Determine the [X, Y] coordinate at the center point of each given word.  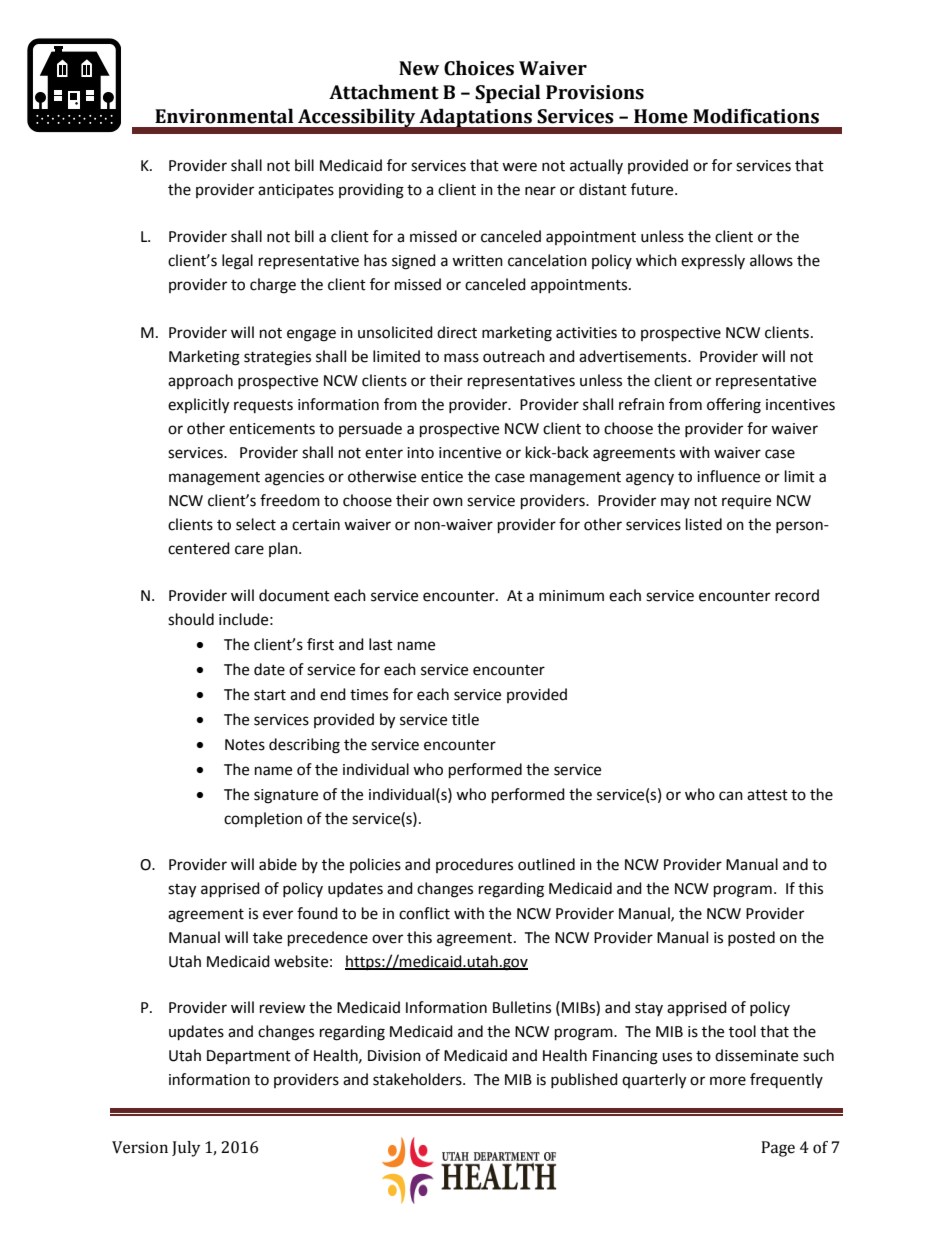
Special [508, 93]
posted [751, 938]
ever [278, 915]
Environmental [224, 116]
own [448, 502]
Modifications [756, 116]
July [186, 1149]
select [256, 524]
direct [457, 332]
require [746, 502]
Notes [245, 745]
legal [237, 262]
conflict [424, 913]
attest [767, 795]
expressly [713, 261]
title [465, 719]
